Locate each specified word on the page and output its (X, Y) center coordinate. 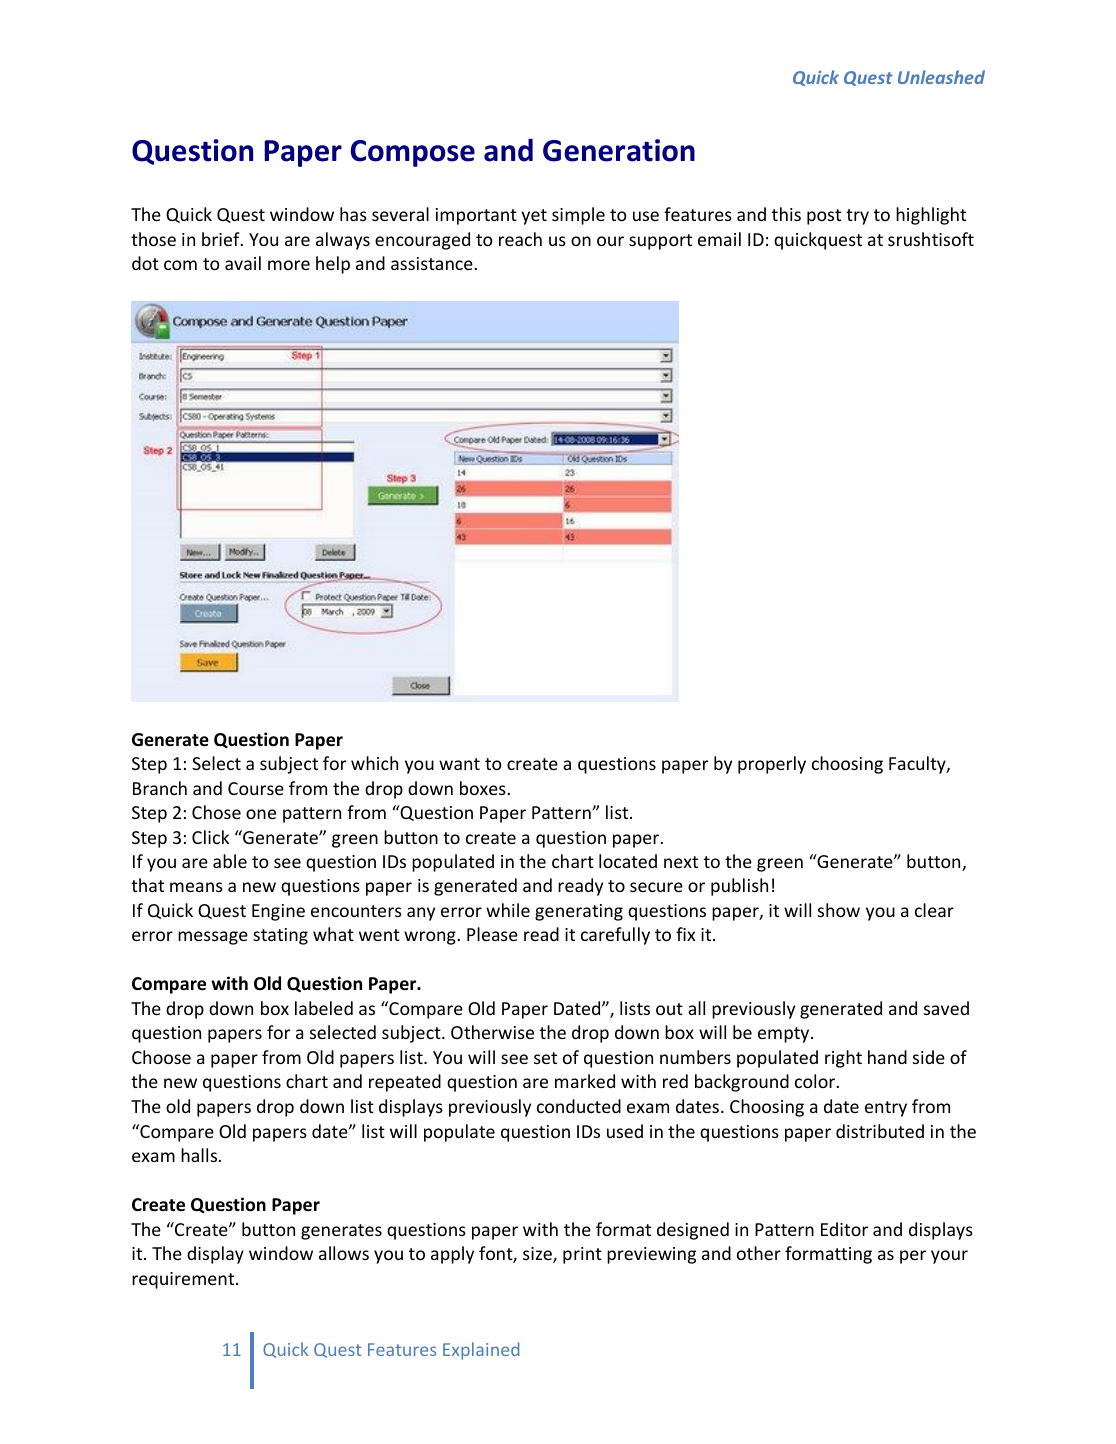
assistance (432, 263)
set (545, 1058)
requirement (184, 1280)
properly (772, 765)
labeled (324, 1008)
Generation (619, 150)
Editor (844, 1229)
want (459, 764)
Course (256, 788)
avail (243, 263)
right (843, 1059)
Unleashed (941, 77)
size (538, 1255)
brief (222, 239)
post (824, 217)
